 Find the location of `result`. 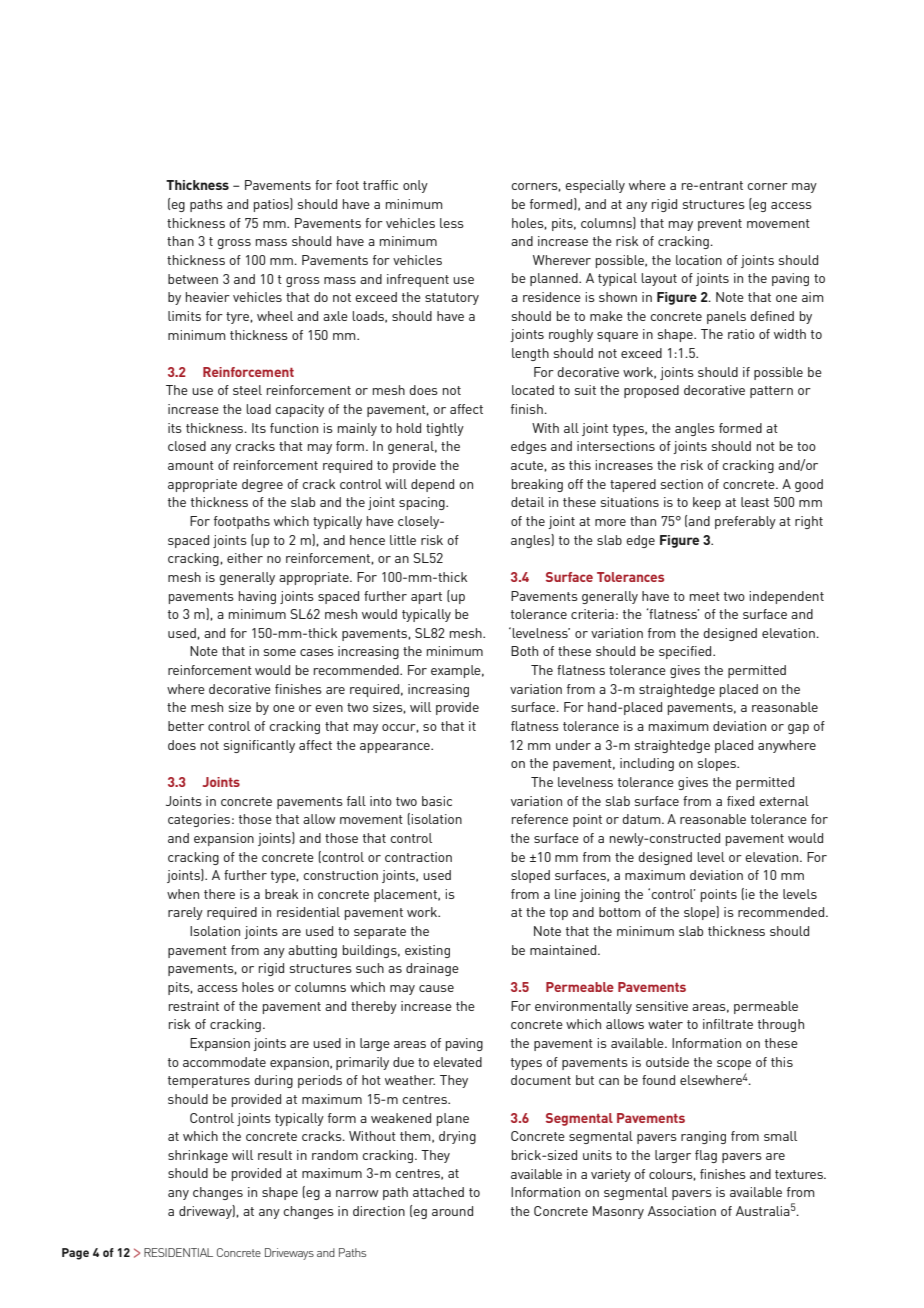

result is located at coordinates (275, 1155).
